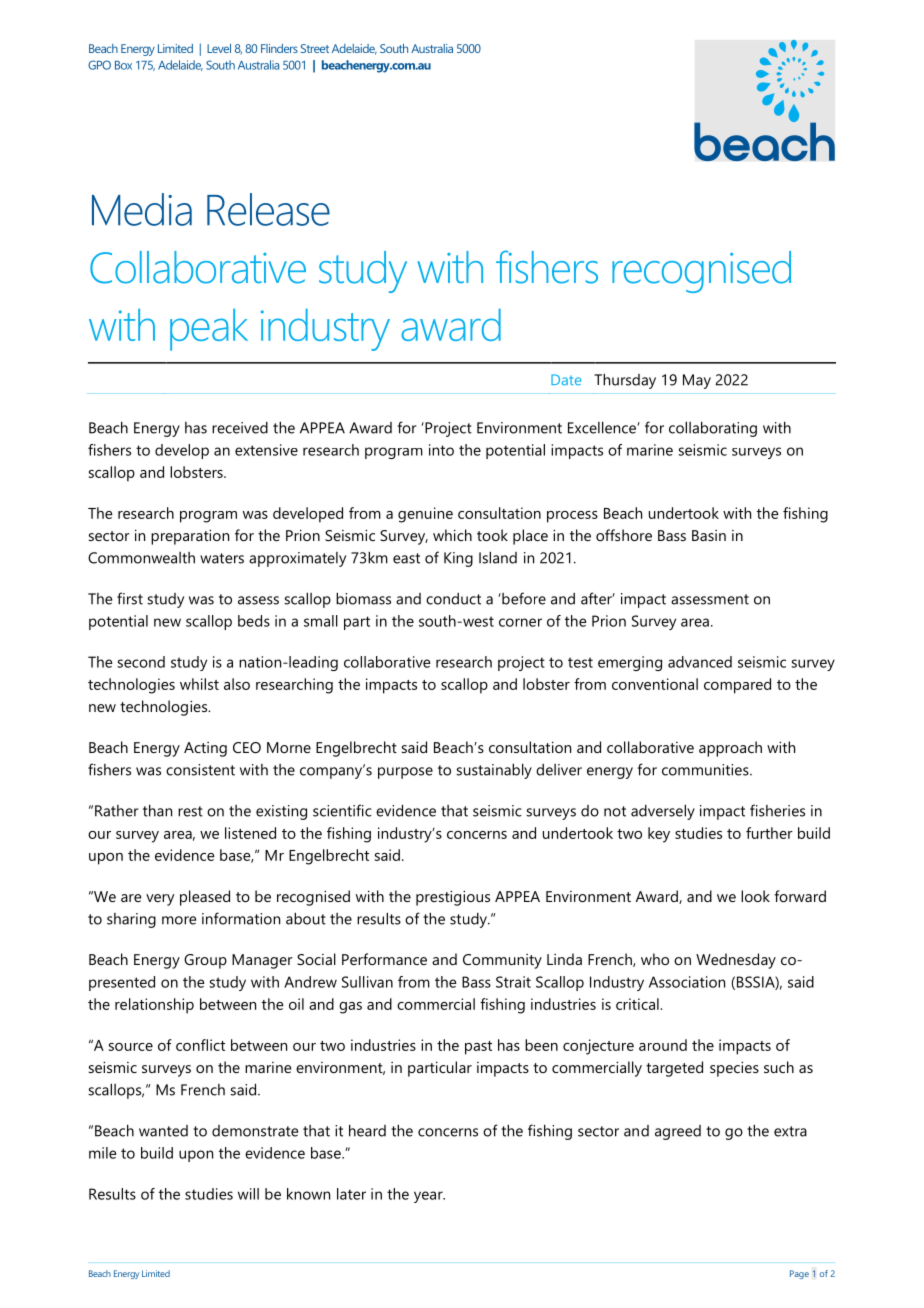  Describe the element at coordinates (697, 381) in the screenshot. I see `May` at that location.
